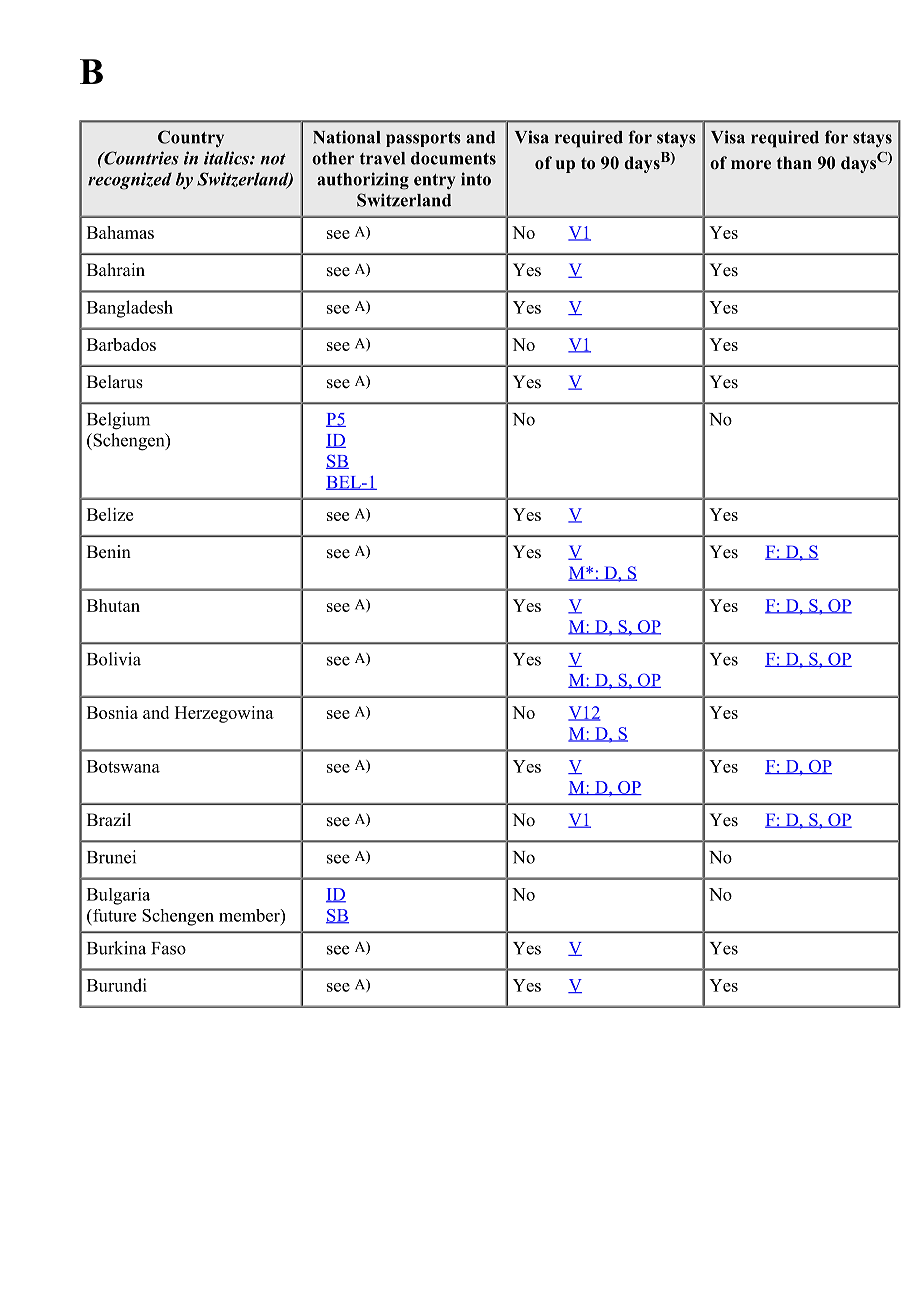 The width and height of the screenshot is (924, 1308). Describe the element at coordinates (453, 158) in the screenshot. I see `documents` at that location.
